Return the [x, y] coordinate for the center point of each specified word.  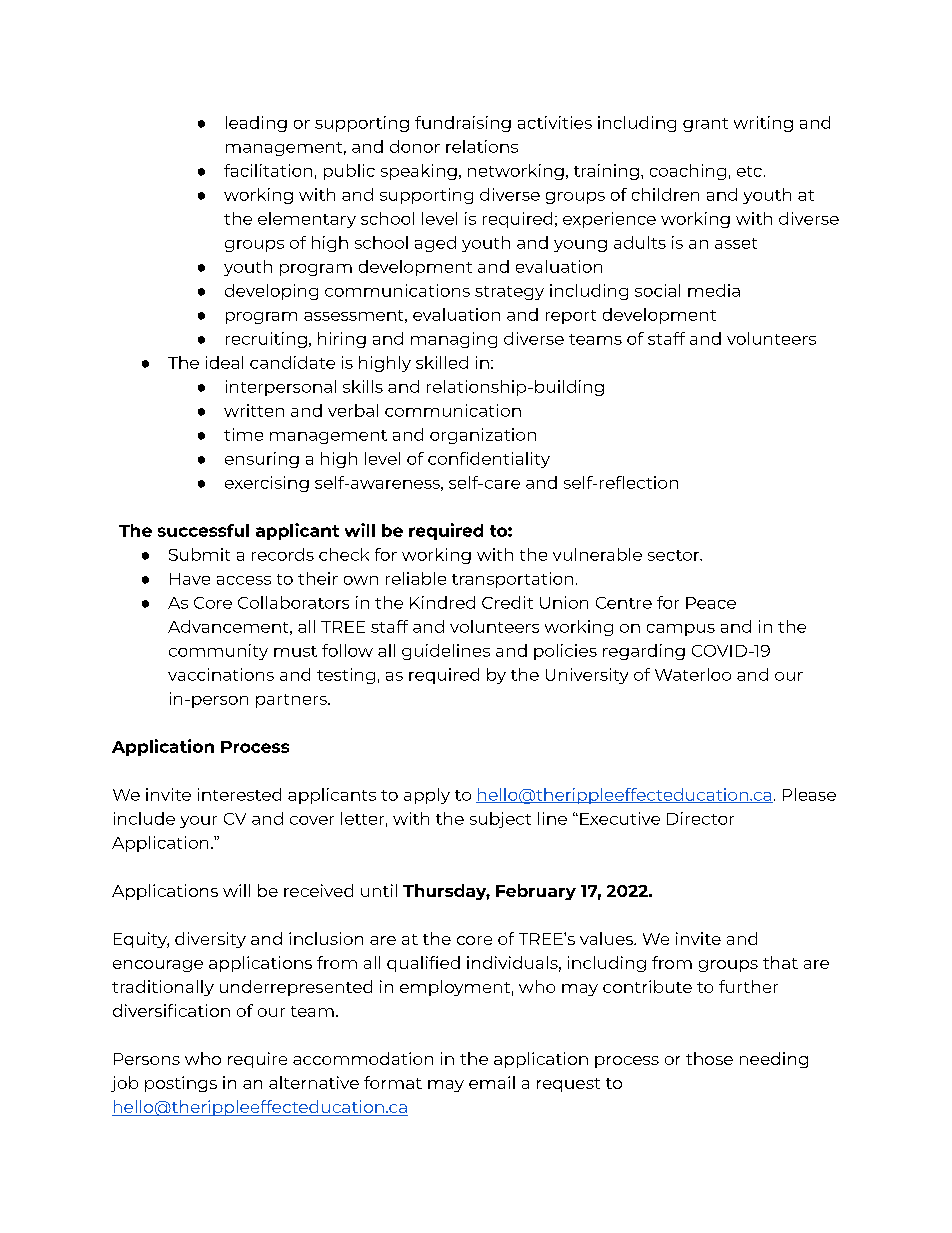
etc [749, 171]
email [492, 1082]
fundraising [463, 124]
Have [190, 579]
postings [181, 1084]
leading [256, 124]
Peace [711, 603]
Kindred [442, 602]
